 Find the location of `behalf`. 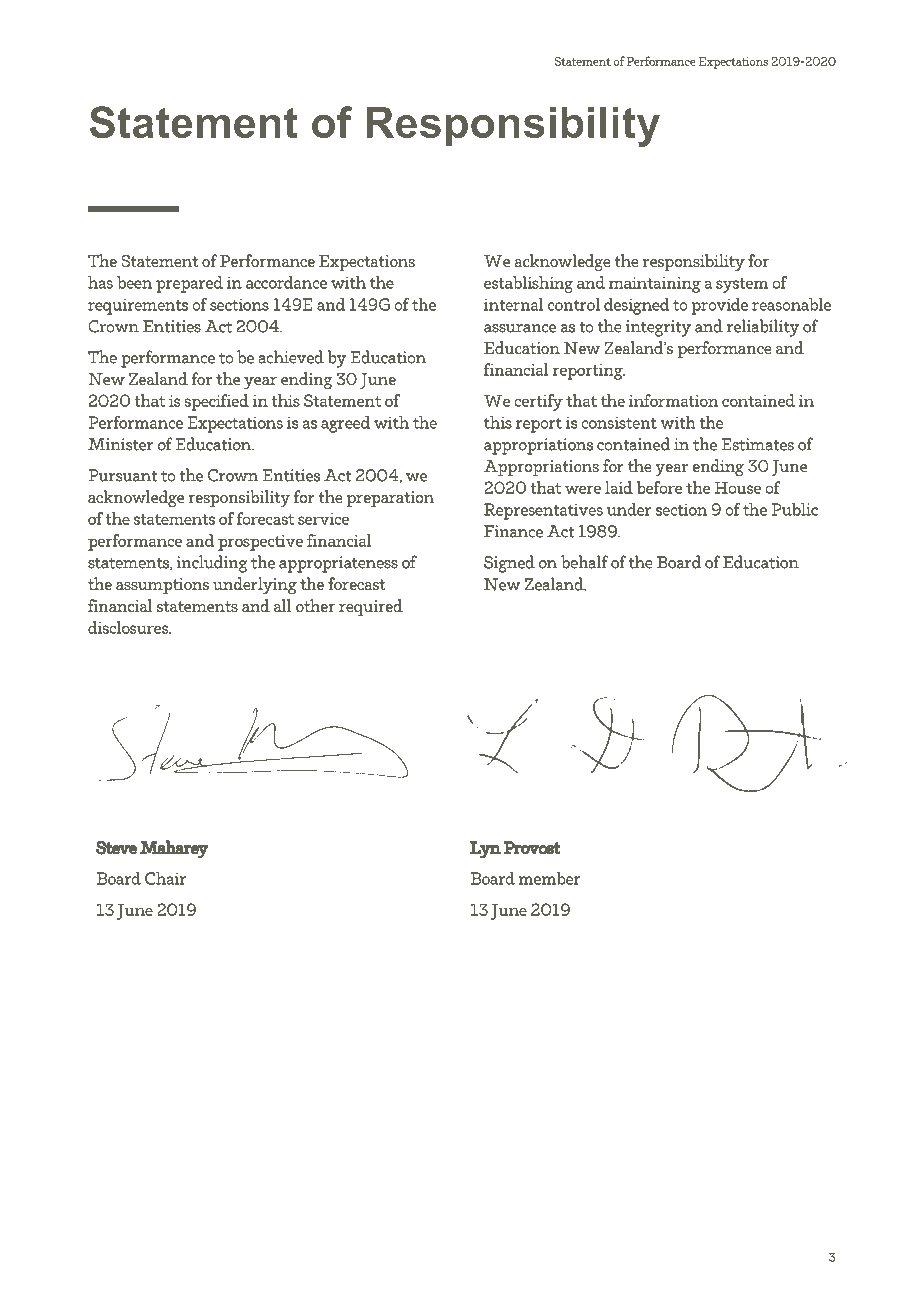

behalf is located at coordinates (584, 562).
